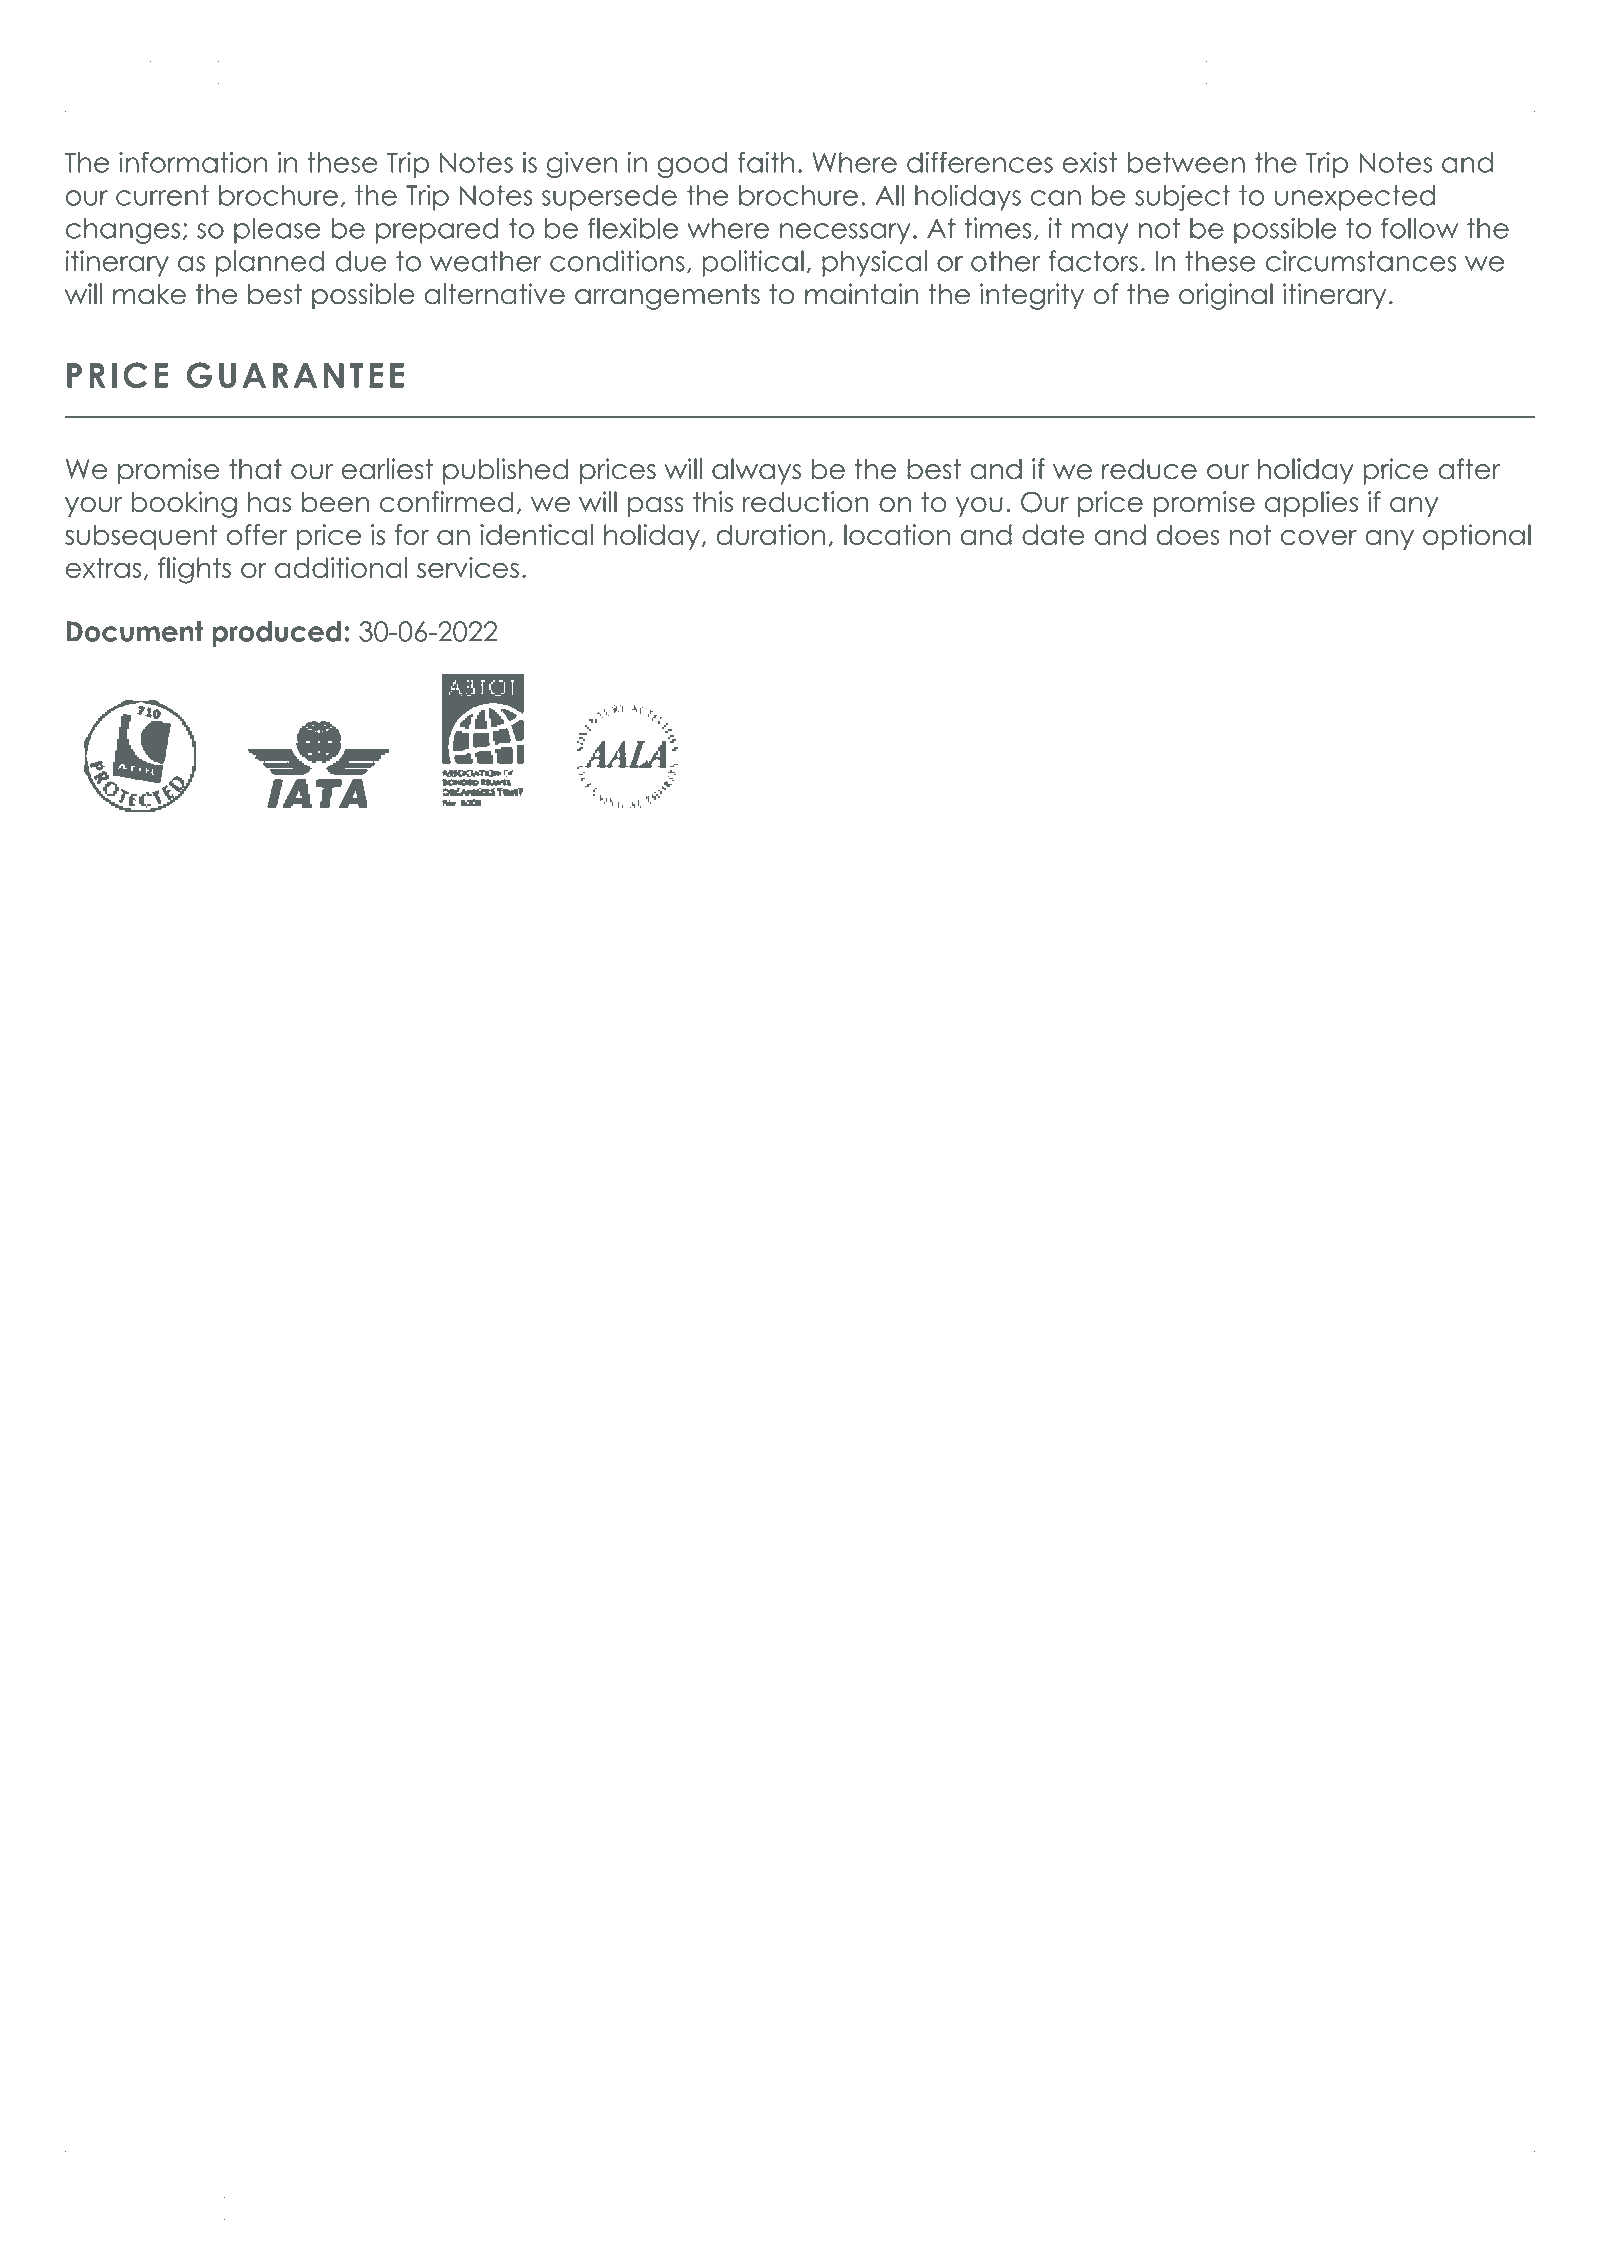 This screenshot has width=1600, height=2263. I want to click on cover, so click(1319, 537).
